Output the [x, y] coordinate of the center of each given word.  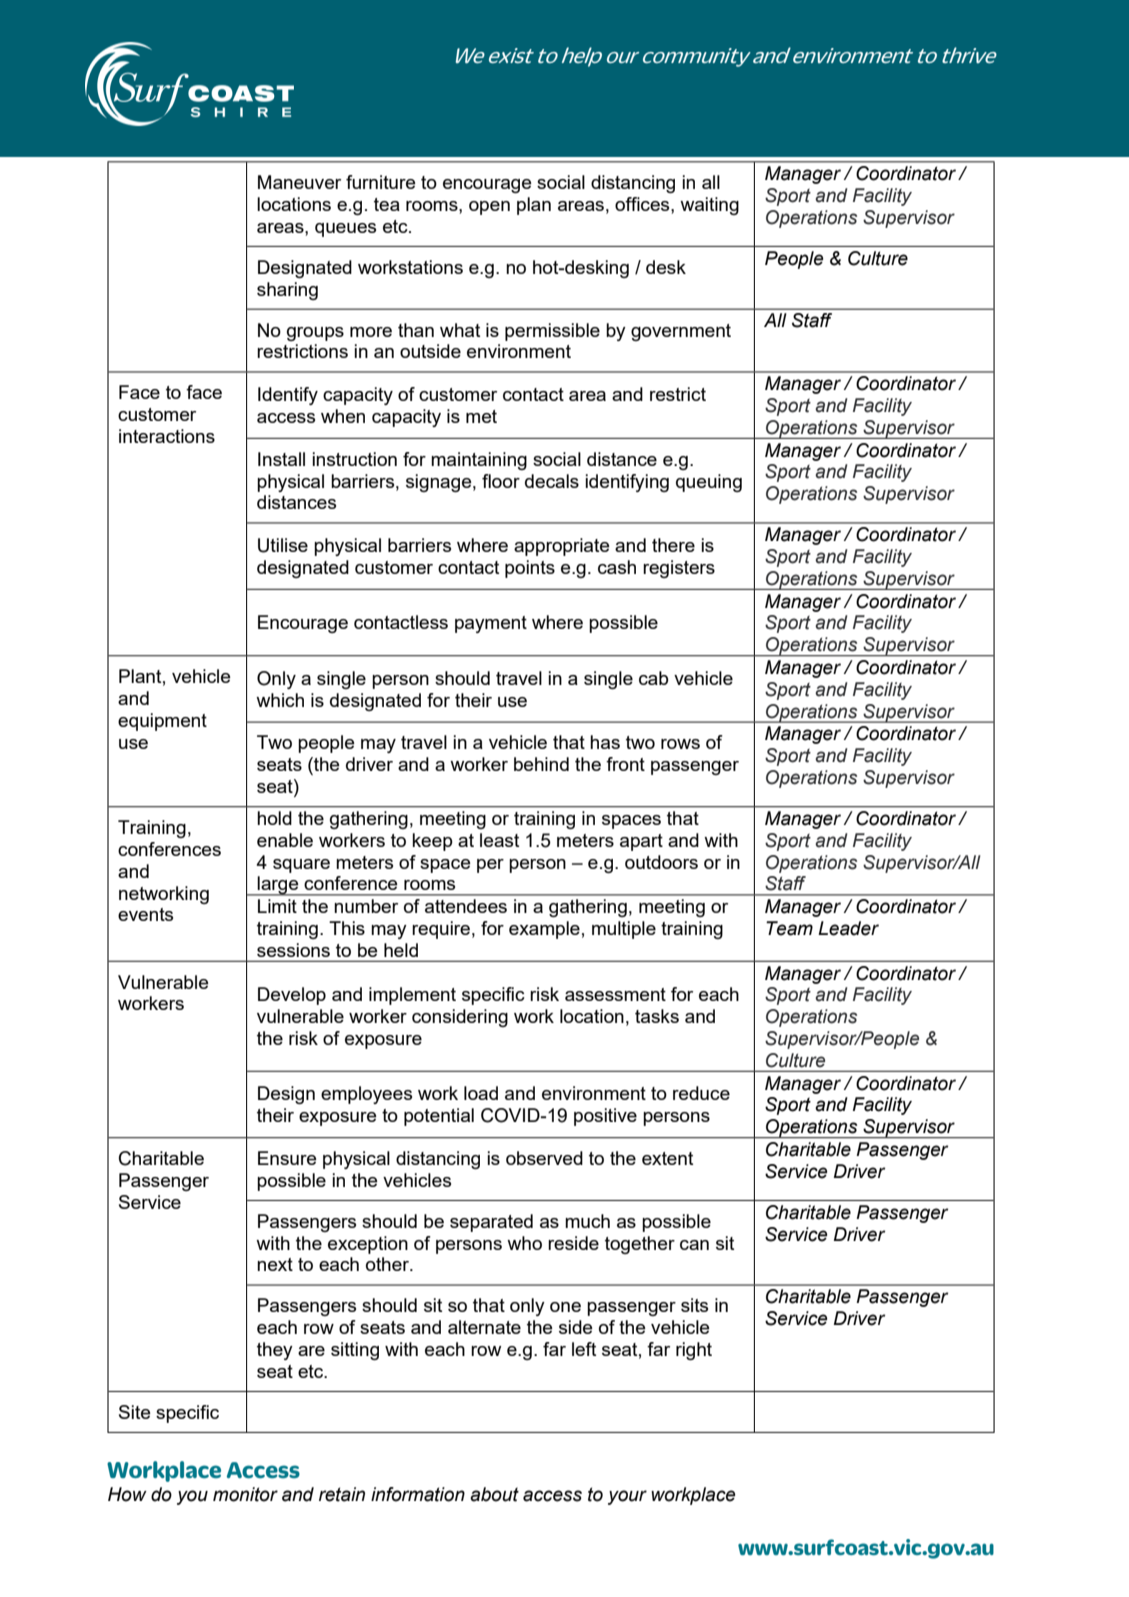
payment [491, 624]
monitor [245, 1494]
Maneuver [299, 182]
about [494, 1494]
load [481, 1093]
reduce [701, 1093]
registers [679, 569]
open [489, 208]
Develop [292, 996]
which [280, 700]
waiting [709, 206]
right [694, 1351]
